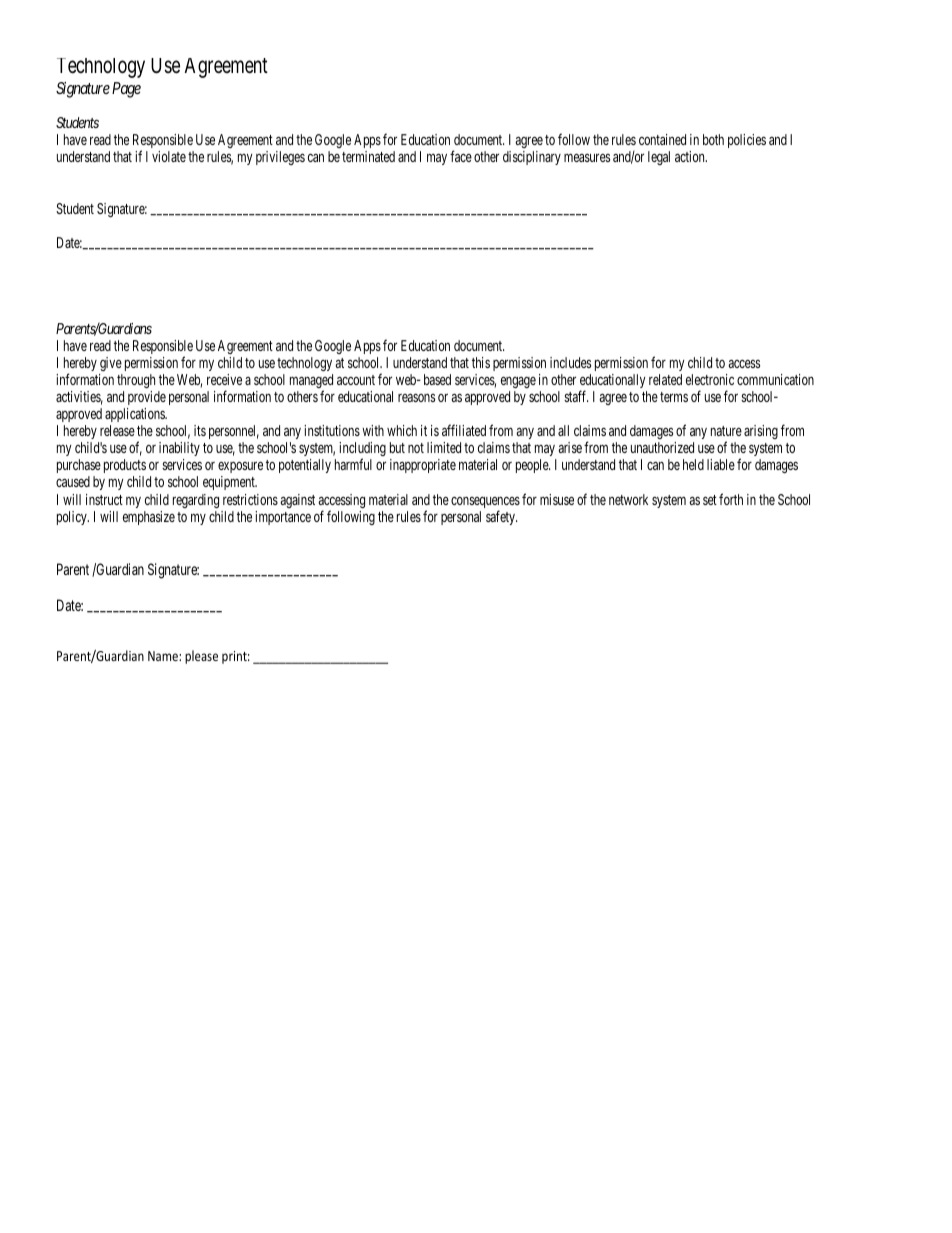 The image size is (952, 1233). I want to click on unauthorized, so click(662, 447).
